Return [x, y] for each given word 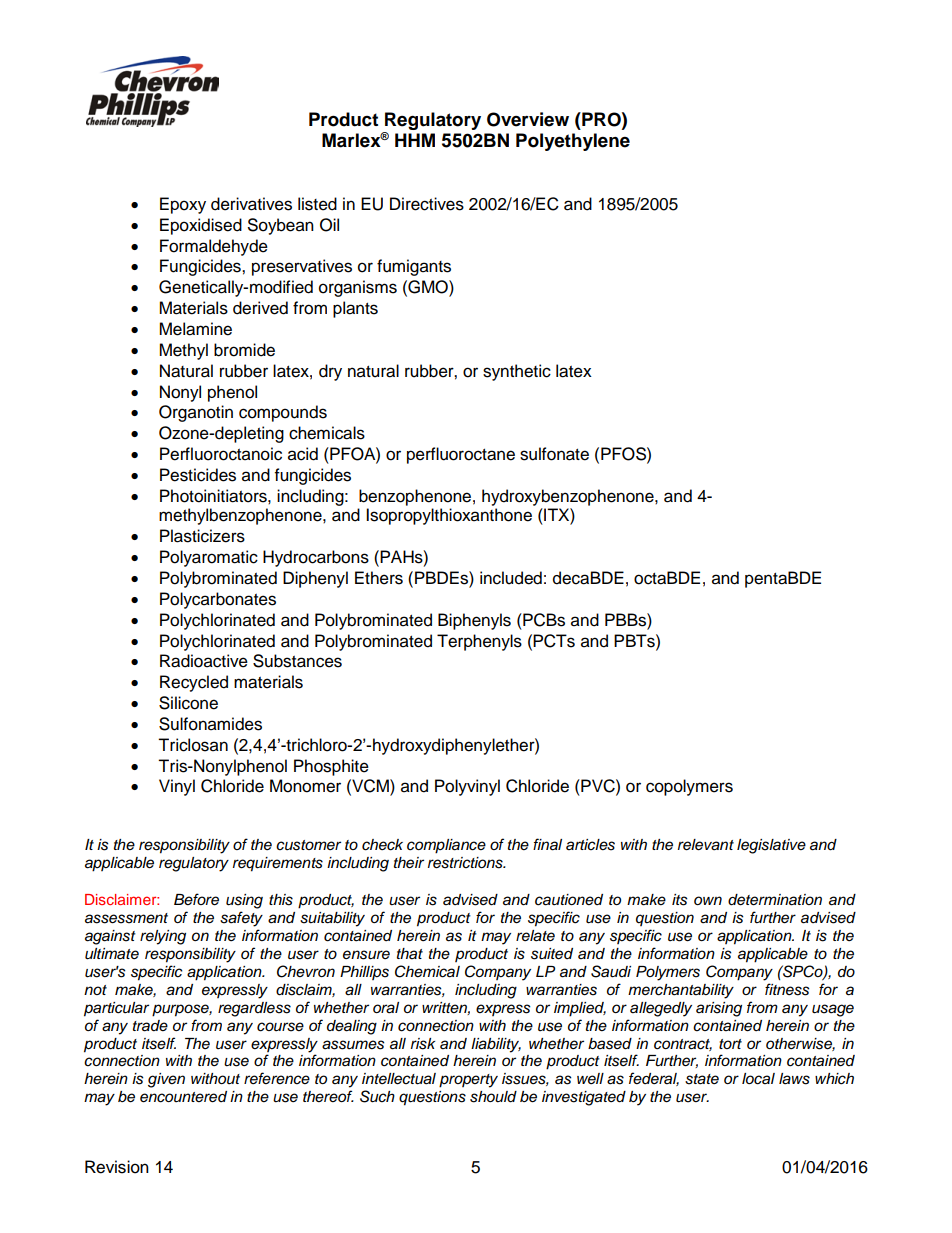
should [493, 1097]
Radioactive [204, 661]
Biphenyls [474, 621]
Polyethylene [573, 142]
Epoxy [183, 205]
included [511, 578]
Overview [528, 119]
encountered [183, 1097]
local [758, 1079]
